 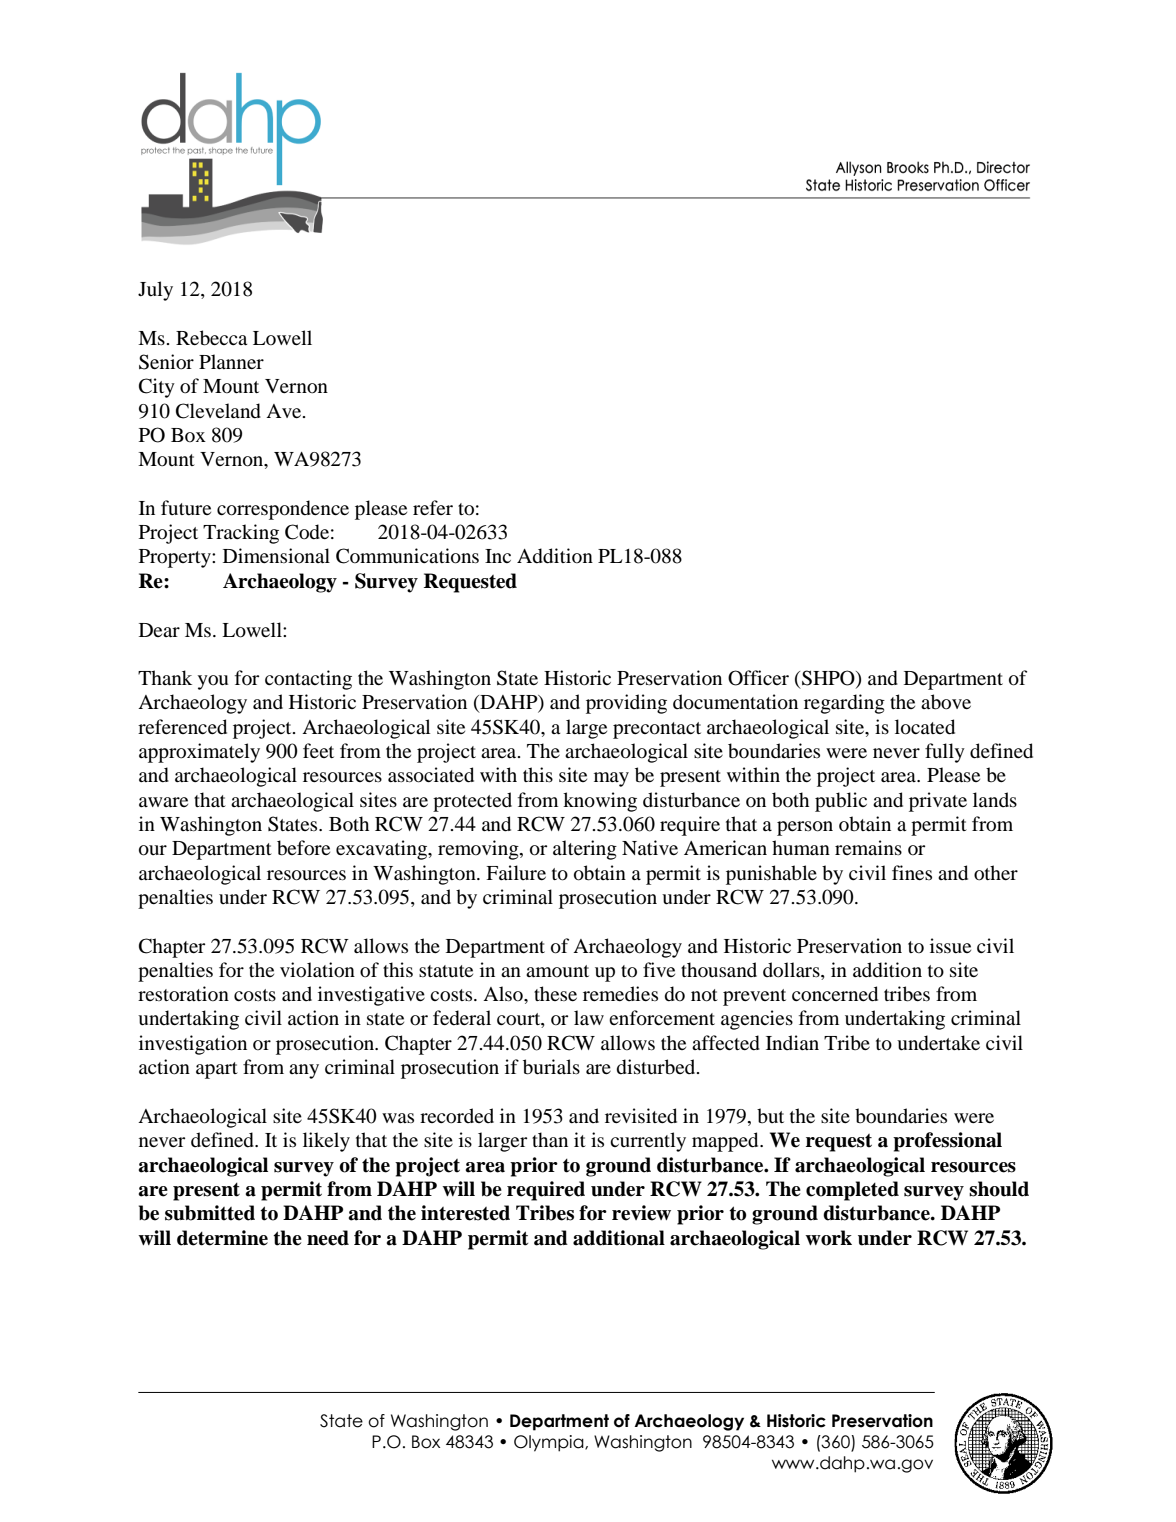 I want to click on determine, so click(x=222, y=1238).
